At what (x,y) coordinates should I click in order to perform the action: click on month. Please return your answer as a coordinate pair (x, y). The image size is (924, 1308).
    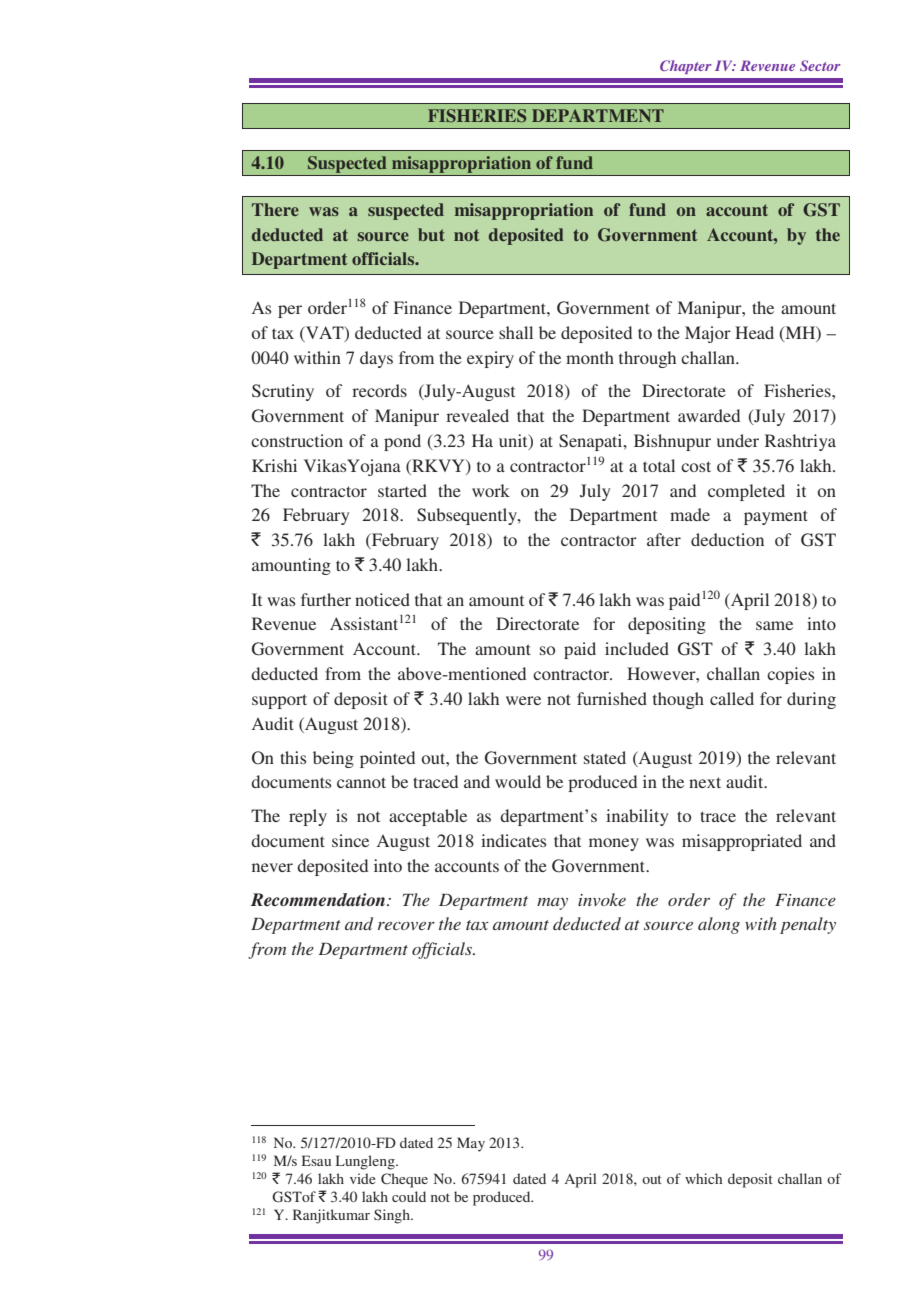
    Looking at the image, I should click on (590, 357).
